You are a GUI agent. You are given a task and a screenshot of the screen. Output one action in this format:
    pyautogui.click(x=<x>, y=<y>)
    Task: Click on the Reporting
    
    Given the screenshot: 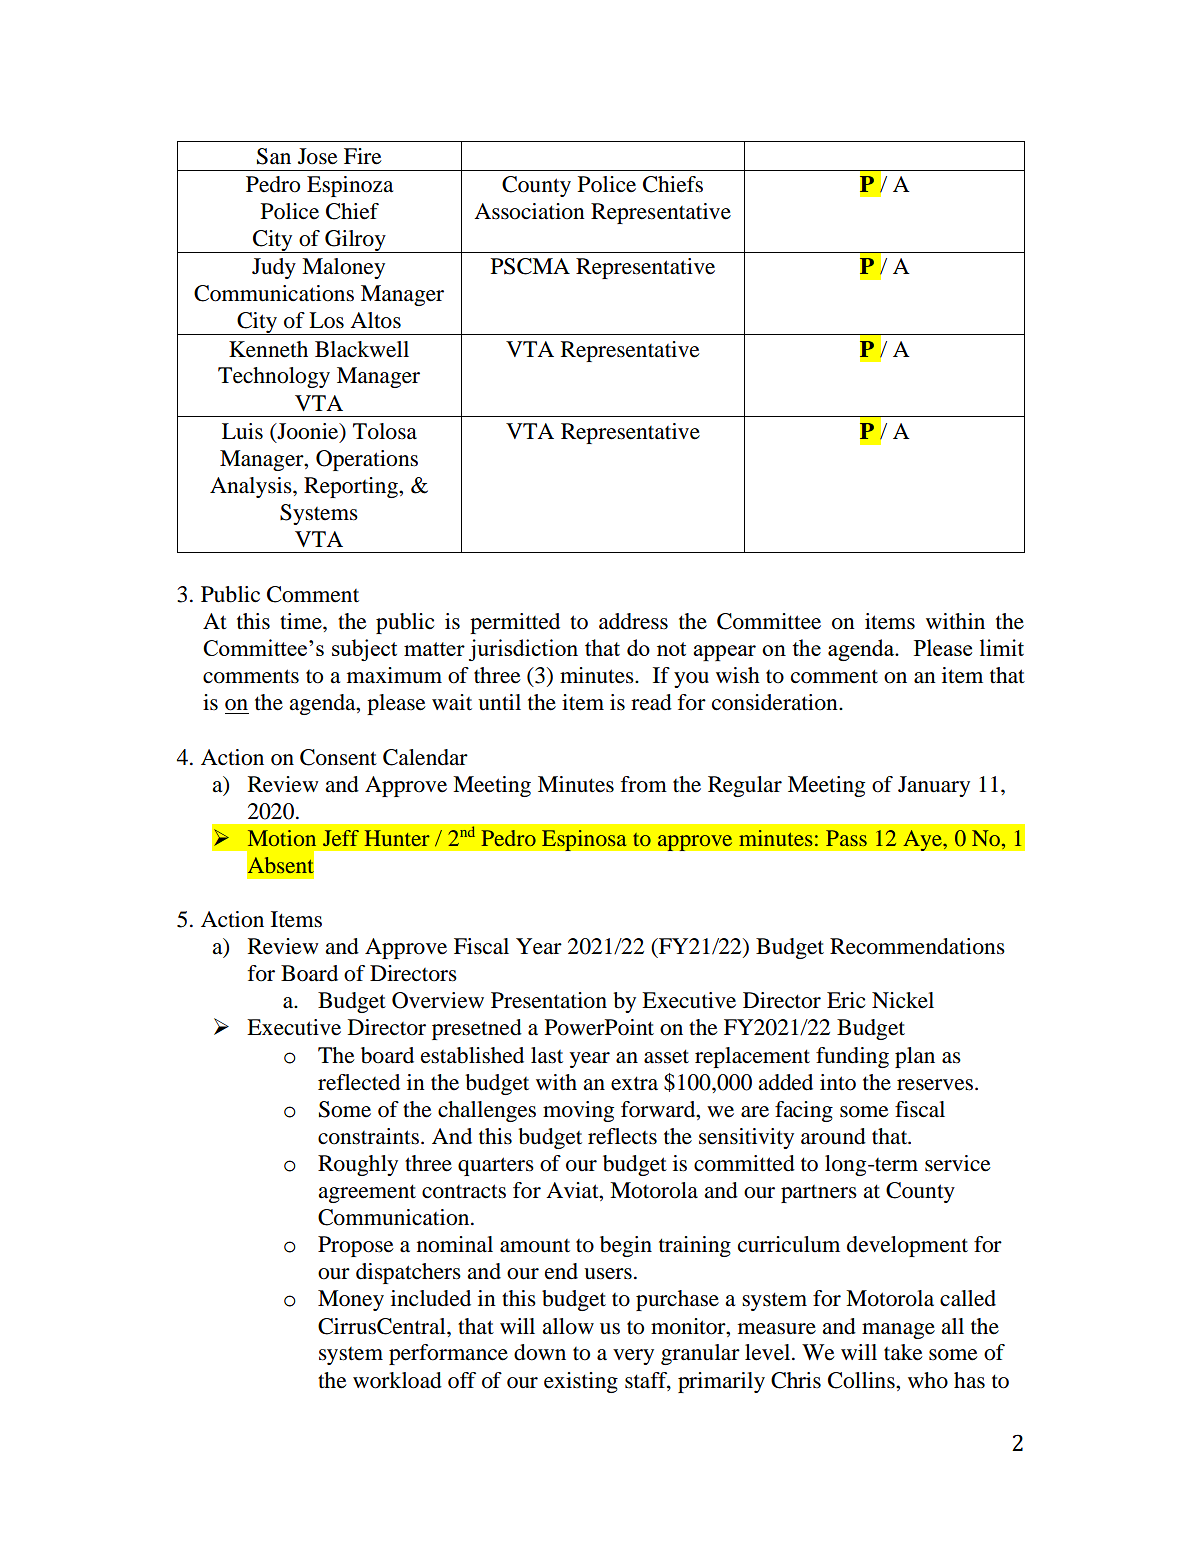 What is the action you would take?
    pyautogui.click(x=352, y=487)
